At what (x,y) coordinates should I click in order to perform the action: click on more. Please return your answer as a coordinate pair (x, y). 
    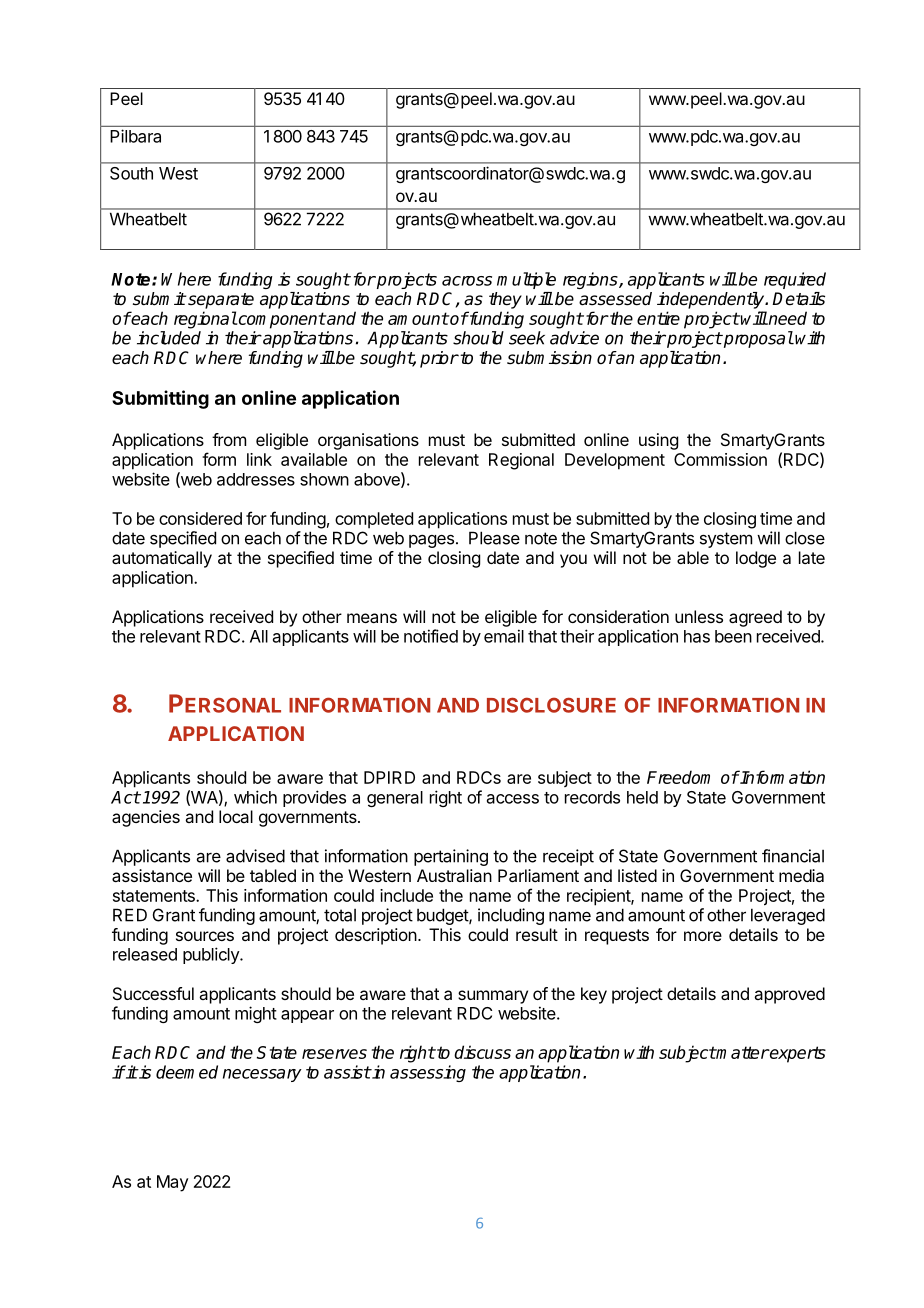
    Looking at the image, I should click on (703, 936).
